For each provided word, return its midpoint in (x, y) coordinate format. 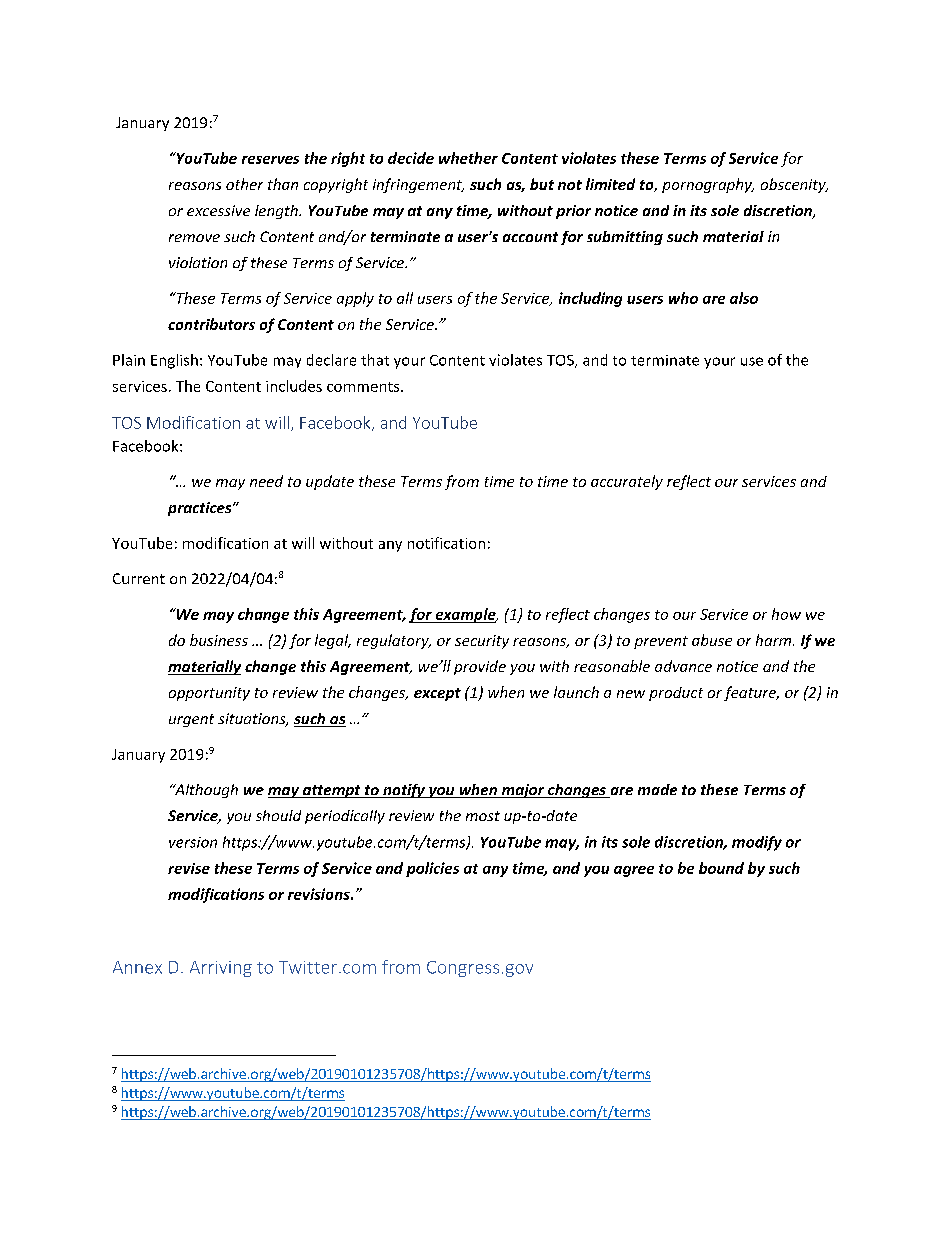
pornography (708, 185)
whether (468, 158)
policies (432, 869)
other (244, 184)
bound (721, 868)
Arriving (221, 969)
